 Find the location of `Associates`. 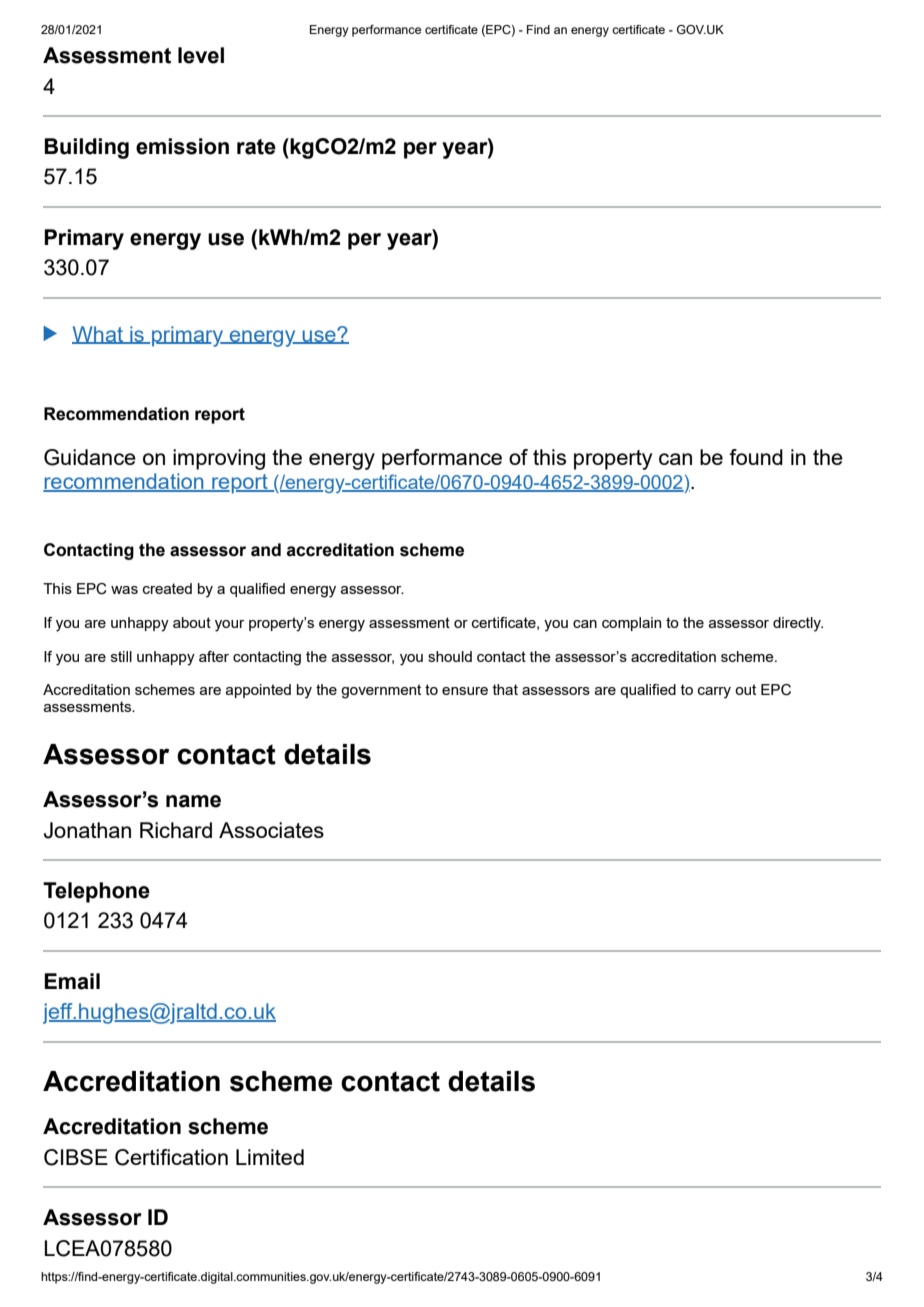

Associates is located at coordinates (271, 830).
